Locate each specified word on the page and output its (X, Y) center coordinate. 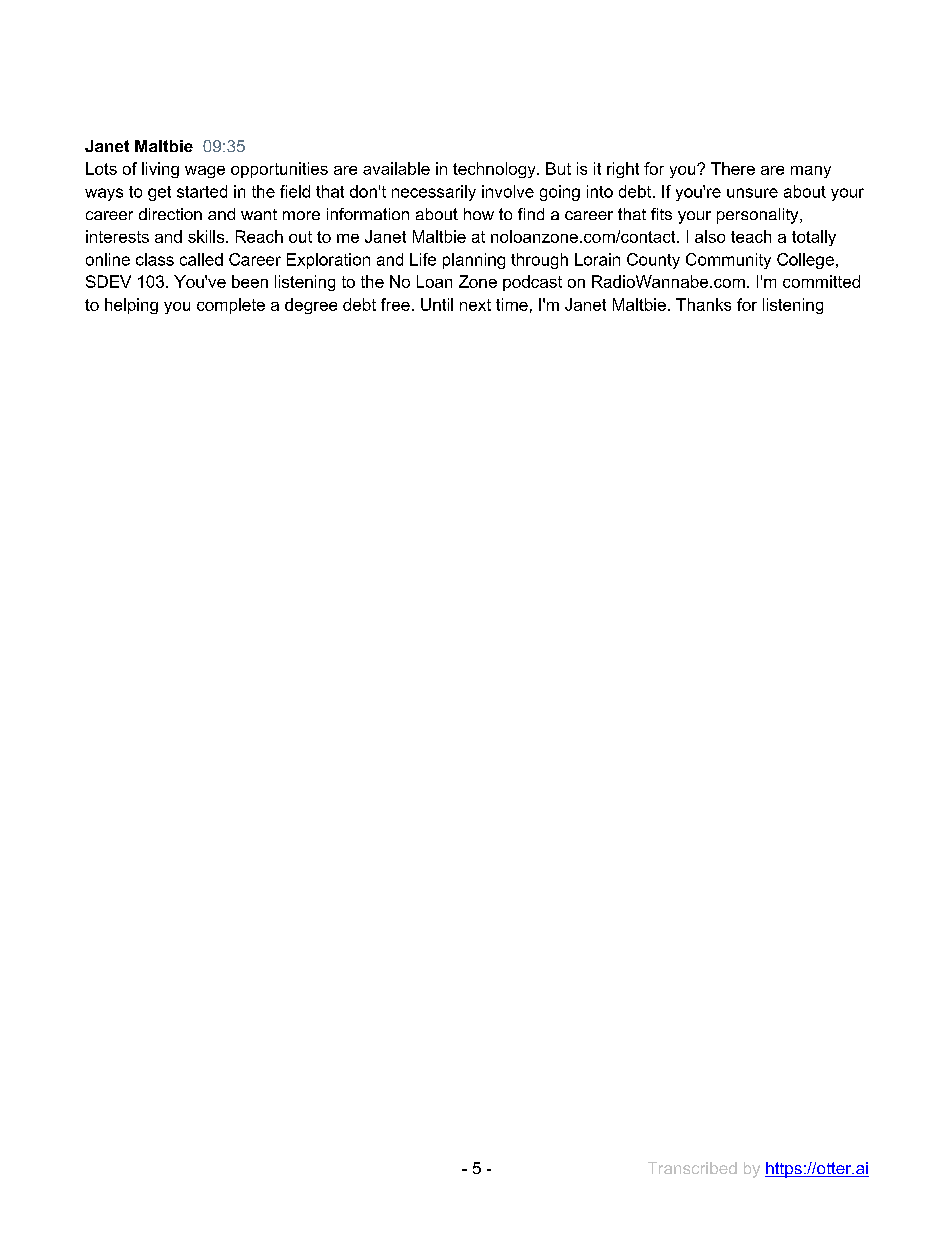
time (512, 304)
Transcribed (692, 1168)
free (395, 304)
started (202, 191)
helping (131, 306)
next (475, 305)
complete (231, 306)
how (479, 214)
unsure (752, 193)
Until (437, 304)
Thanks (703, 304)
